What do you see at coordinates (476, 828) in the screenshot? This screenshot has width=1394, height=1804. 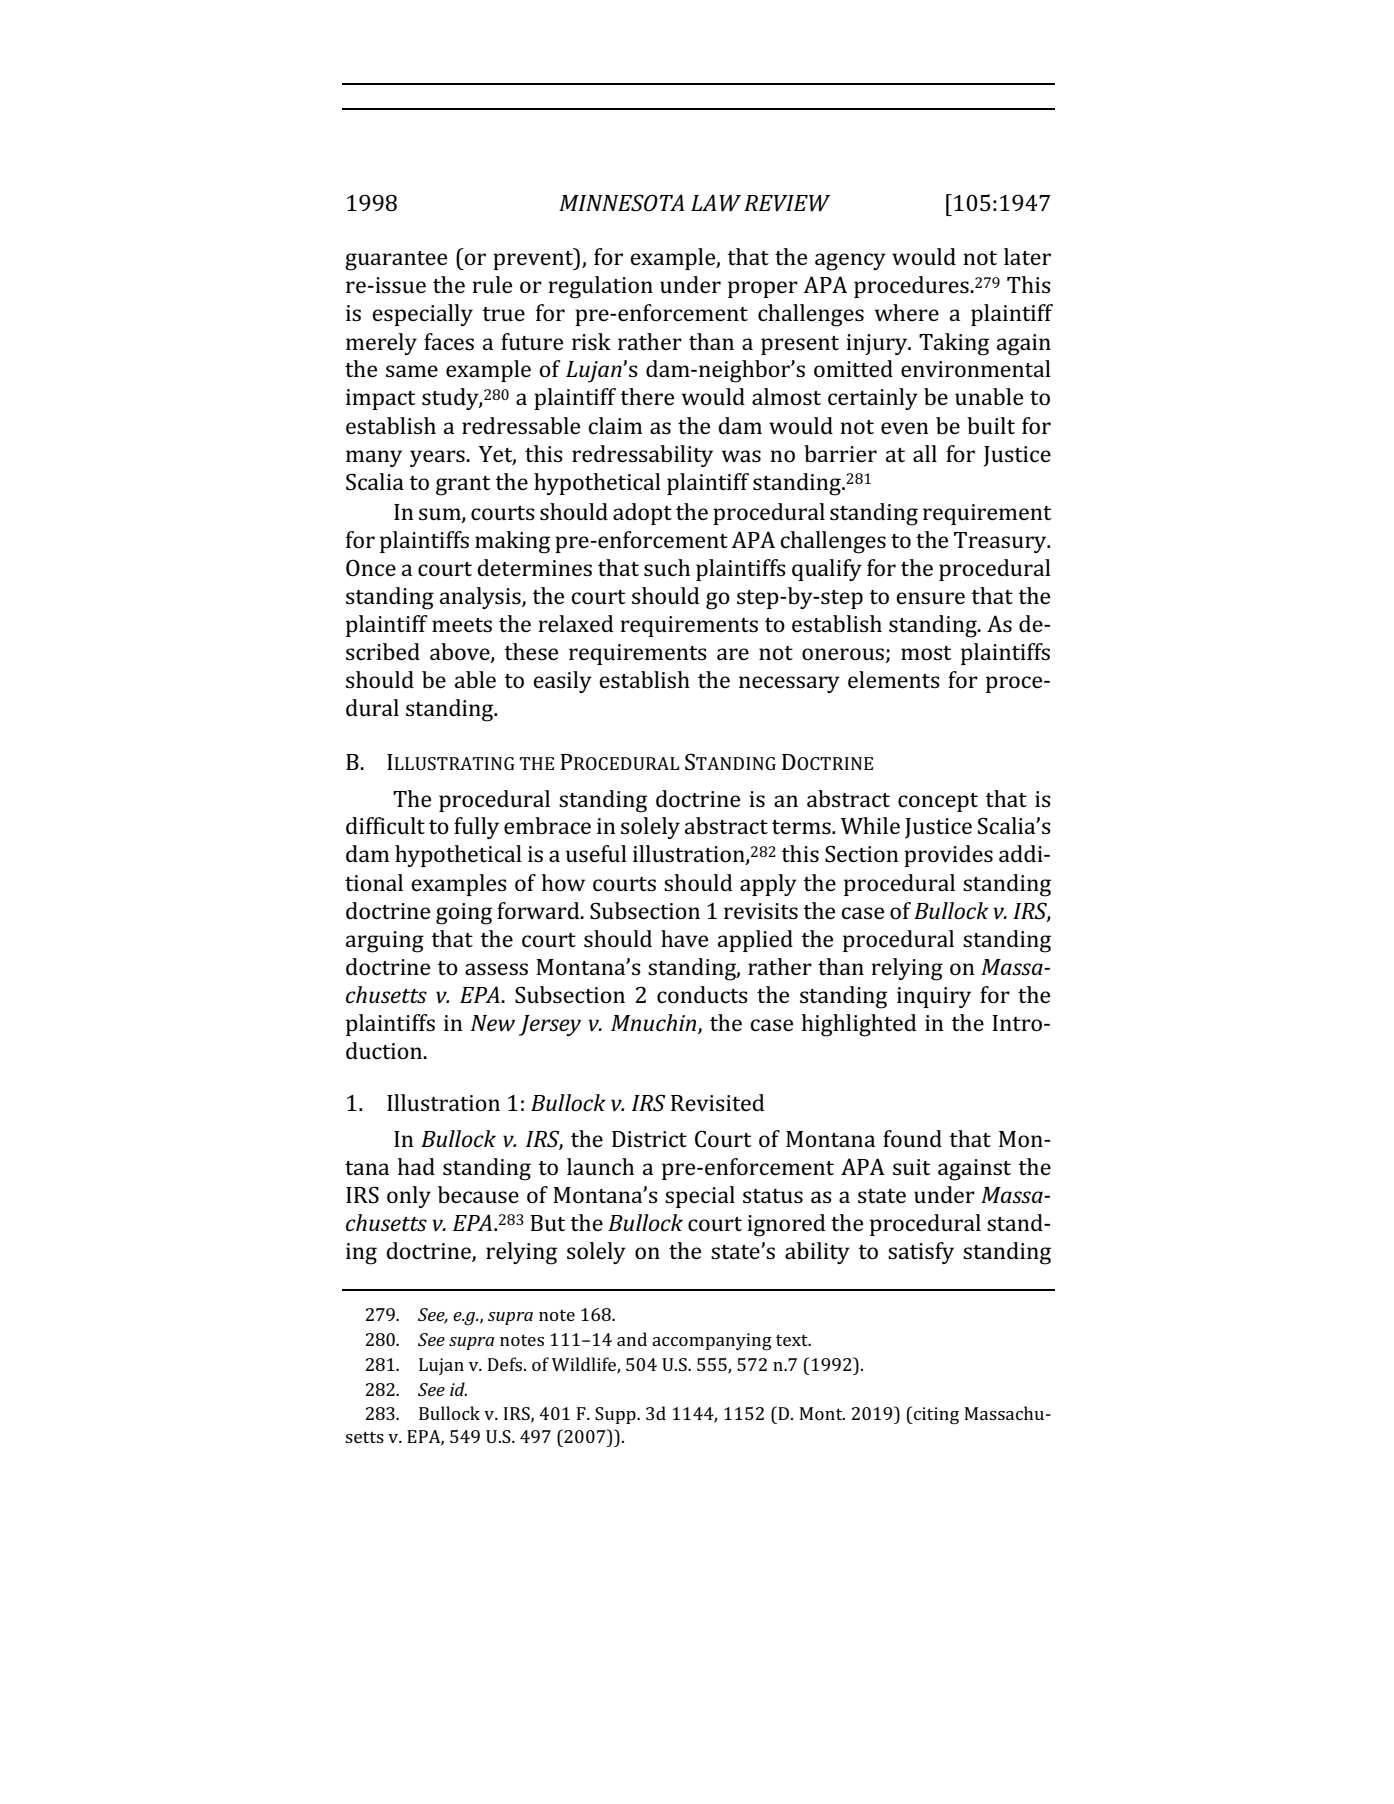 I see `fully` at bounding box center [476, 828].
